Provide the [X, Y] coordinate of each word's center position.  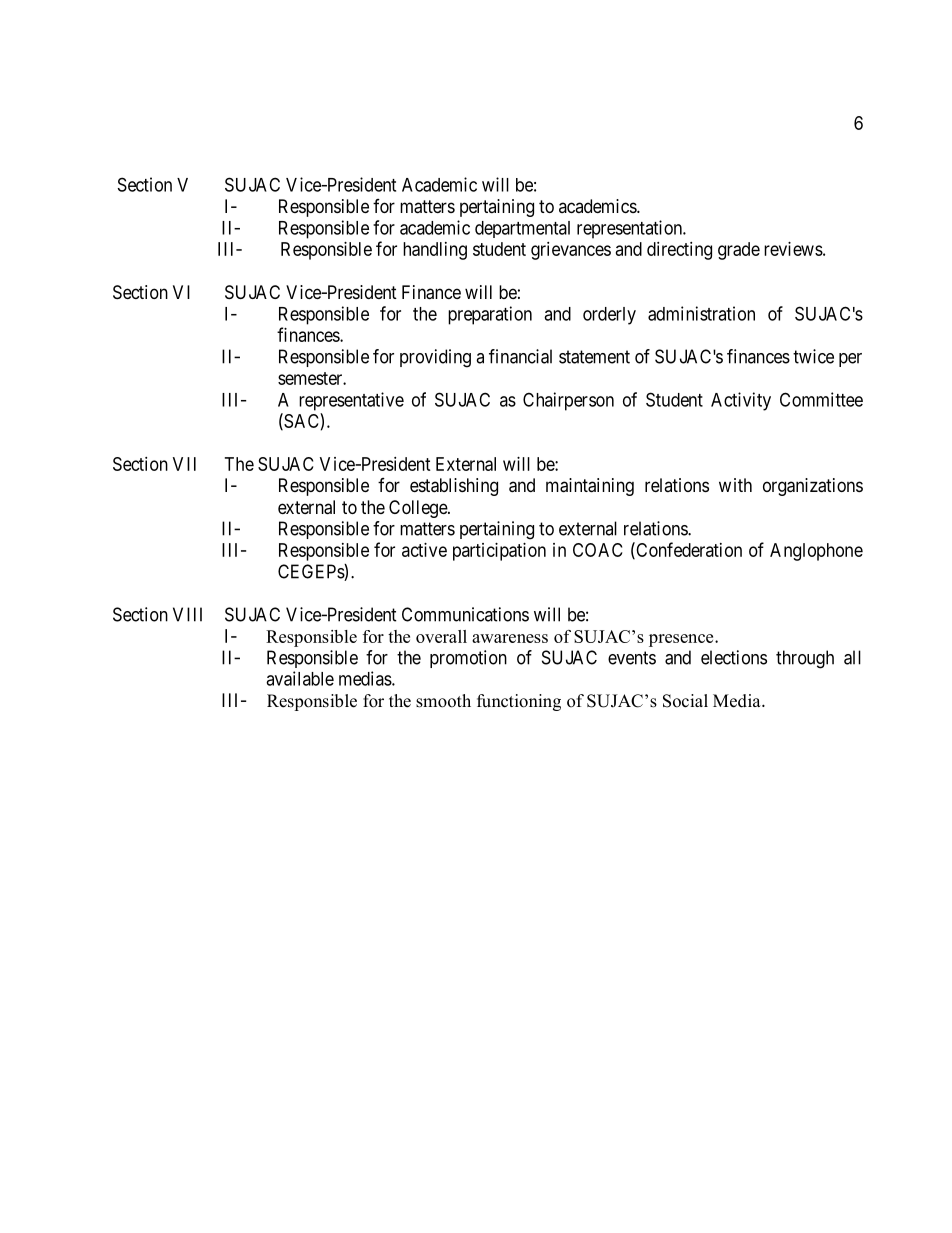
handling [435, 251]
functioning [519, 702]
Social [685, 701]
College [419, 509]
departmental [522, 229]
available [300, 678]
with [735, 485]
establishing [454, 487]
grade [739, 251]
